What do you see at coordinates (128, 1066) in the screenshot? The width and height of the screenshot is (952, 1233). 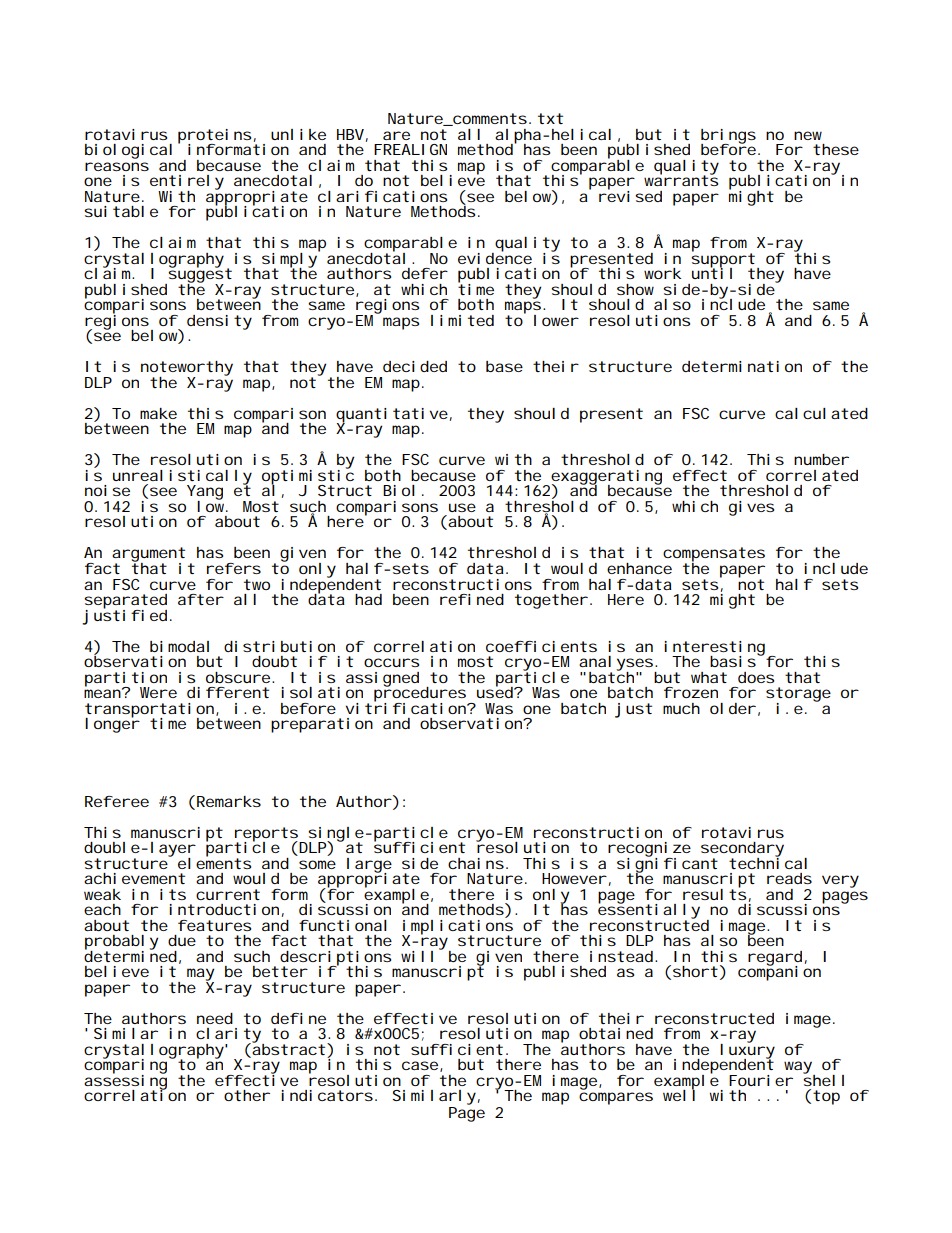 I see `comparing` at bounding box center [128, 1066].
